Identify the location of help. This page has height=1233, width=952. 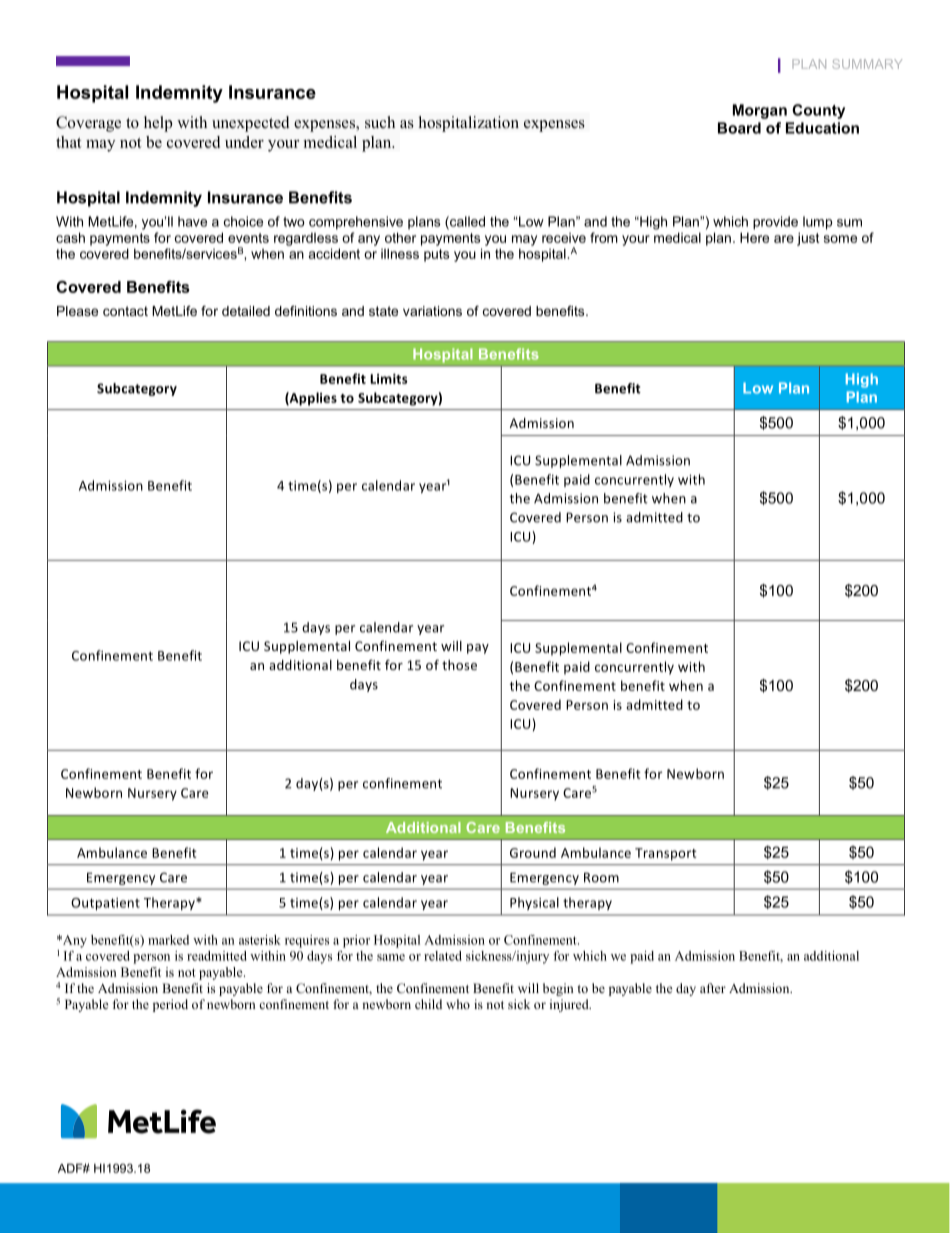
(158, 124).
